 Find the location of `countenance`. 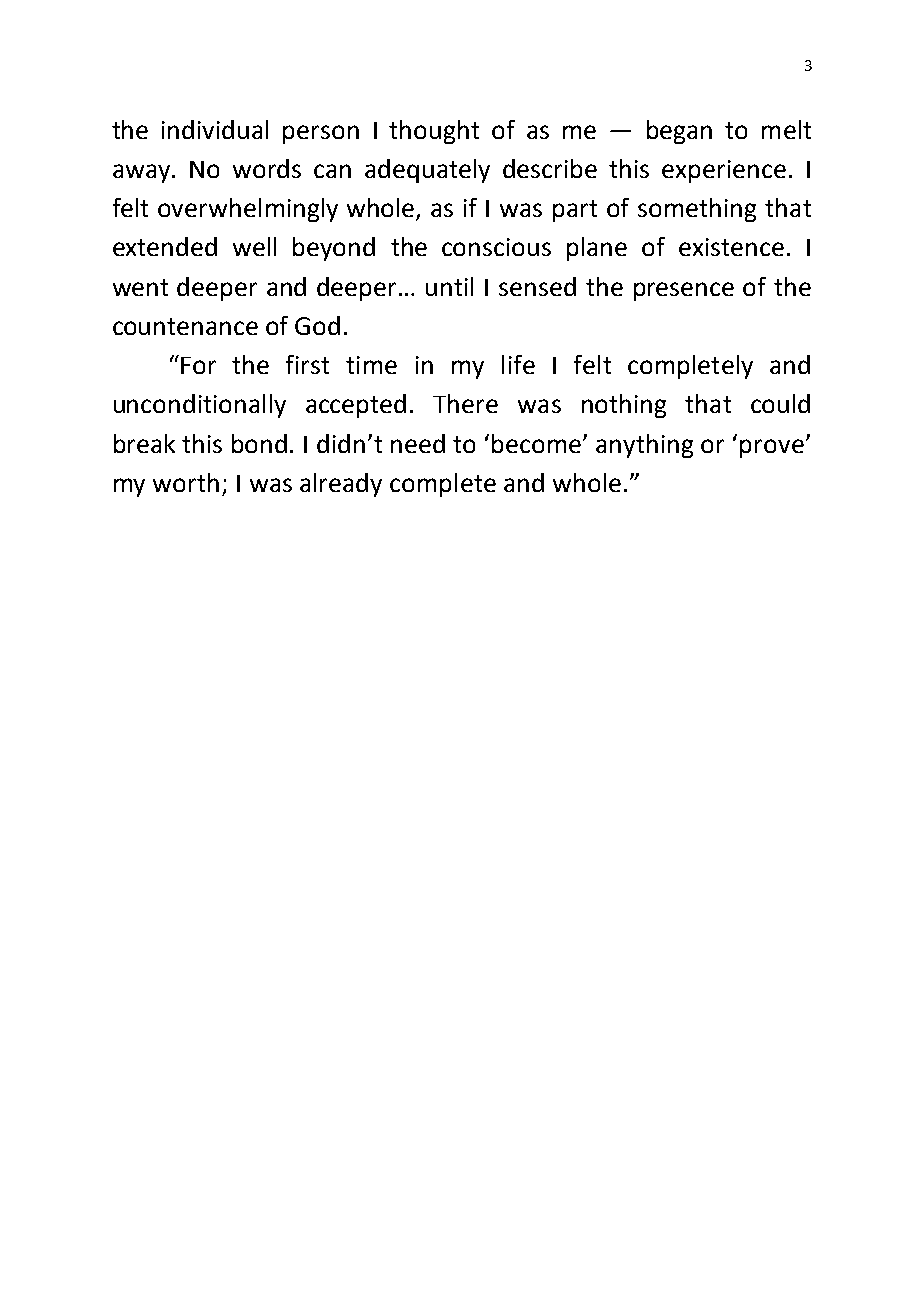

countenance is located at coordinates (185, 326).
